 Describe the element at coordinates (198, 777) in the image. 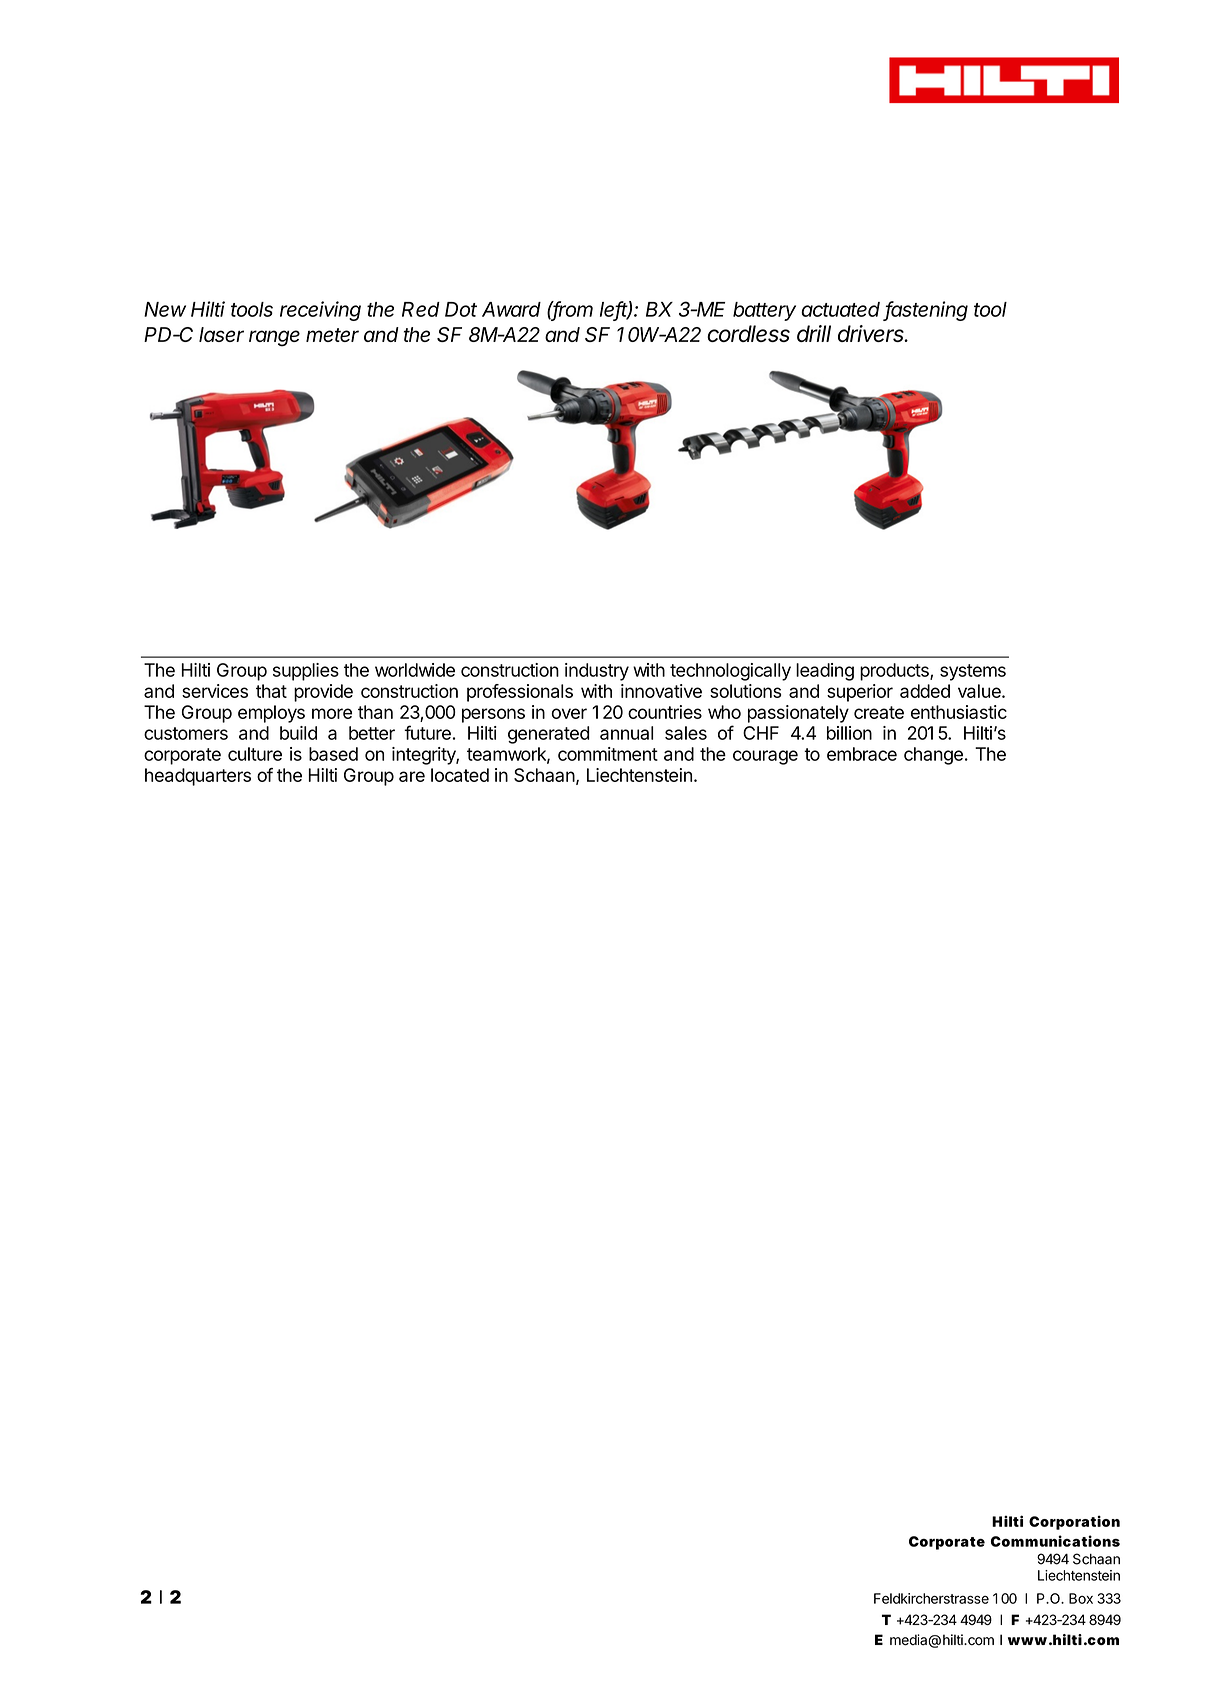

I see `headquarters` at that location.
